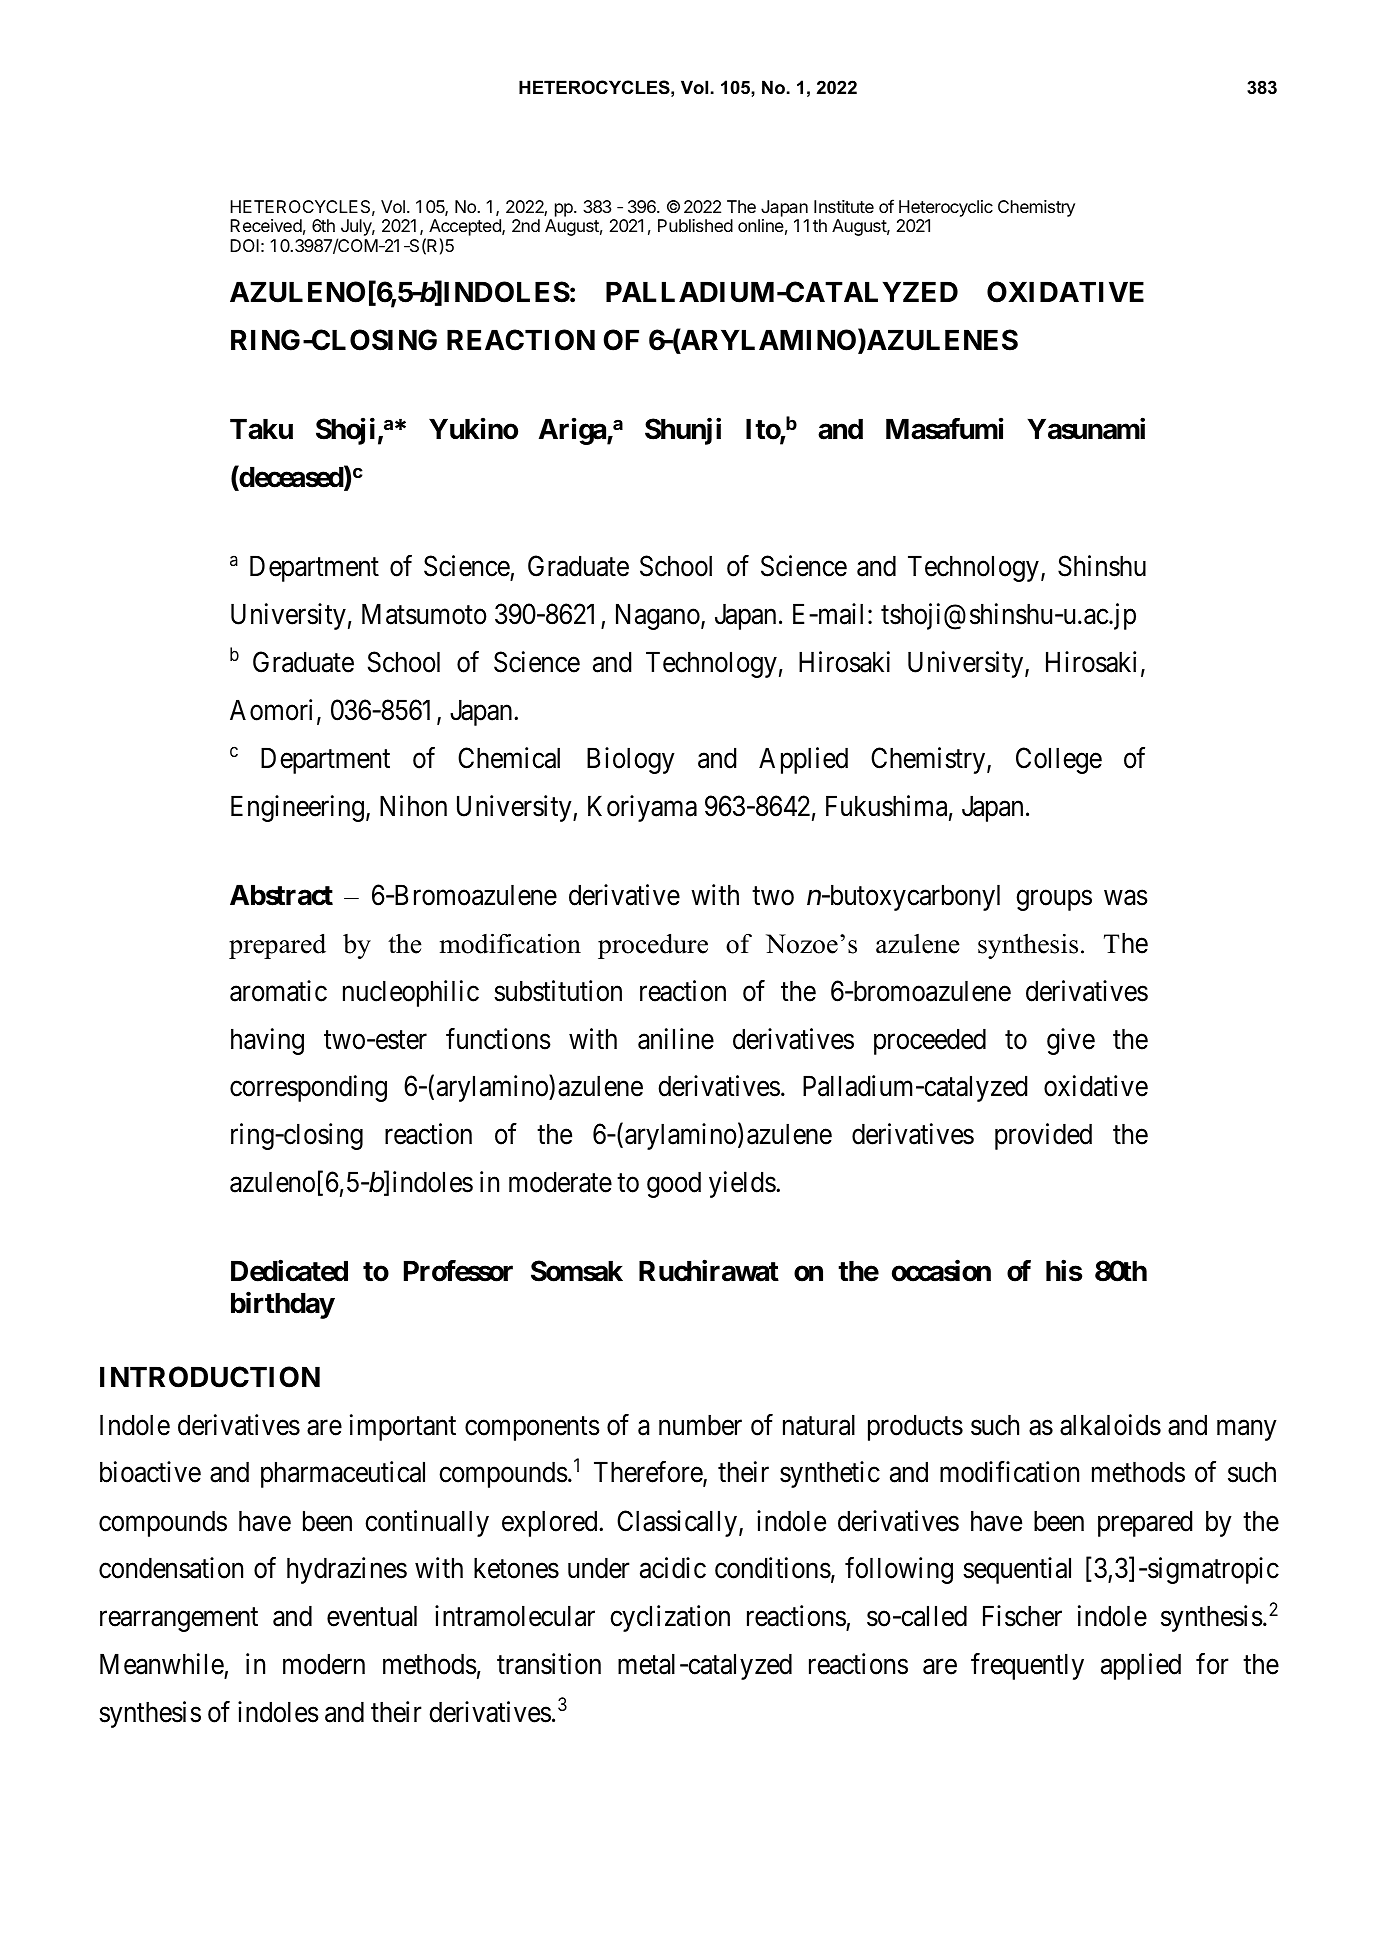 This document has height=1946, width=1376. I want to click on DOI, so click(244, 245).
